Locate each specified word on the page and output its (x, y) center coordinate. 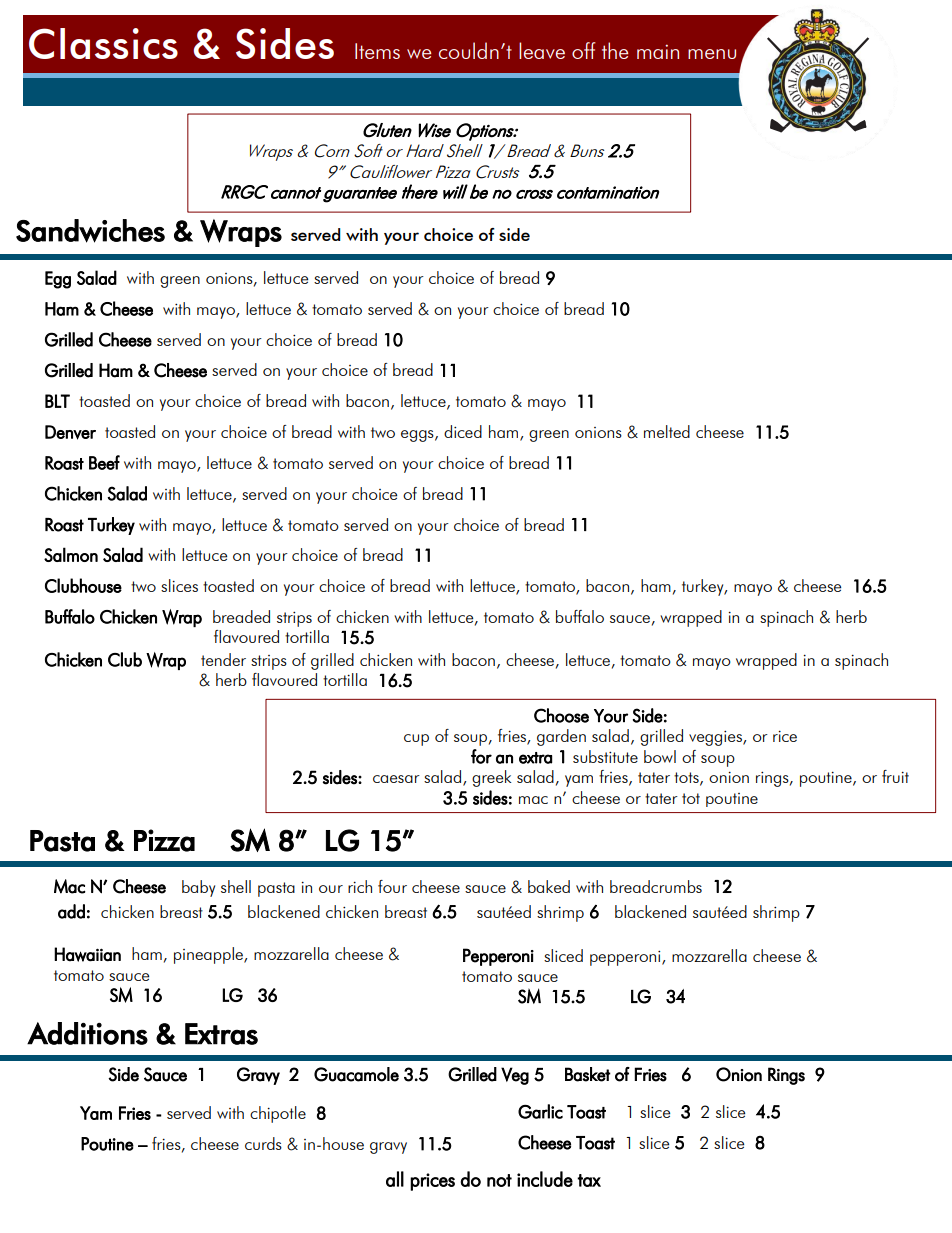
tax (589, 1180)
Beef (104, 462)
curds (263, 1143)
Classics (103, 43)
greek (491, 778)
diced (463, 431)
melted (667, 431)
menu (712, 54)
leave (542, 50)
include (545, 1179)
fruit (895, 776)
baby (198, 888)
